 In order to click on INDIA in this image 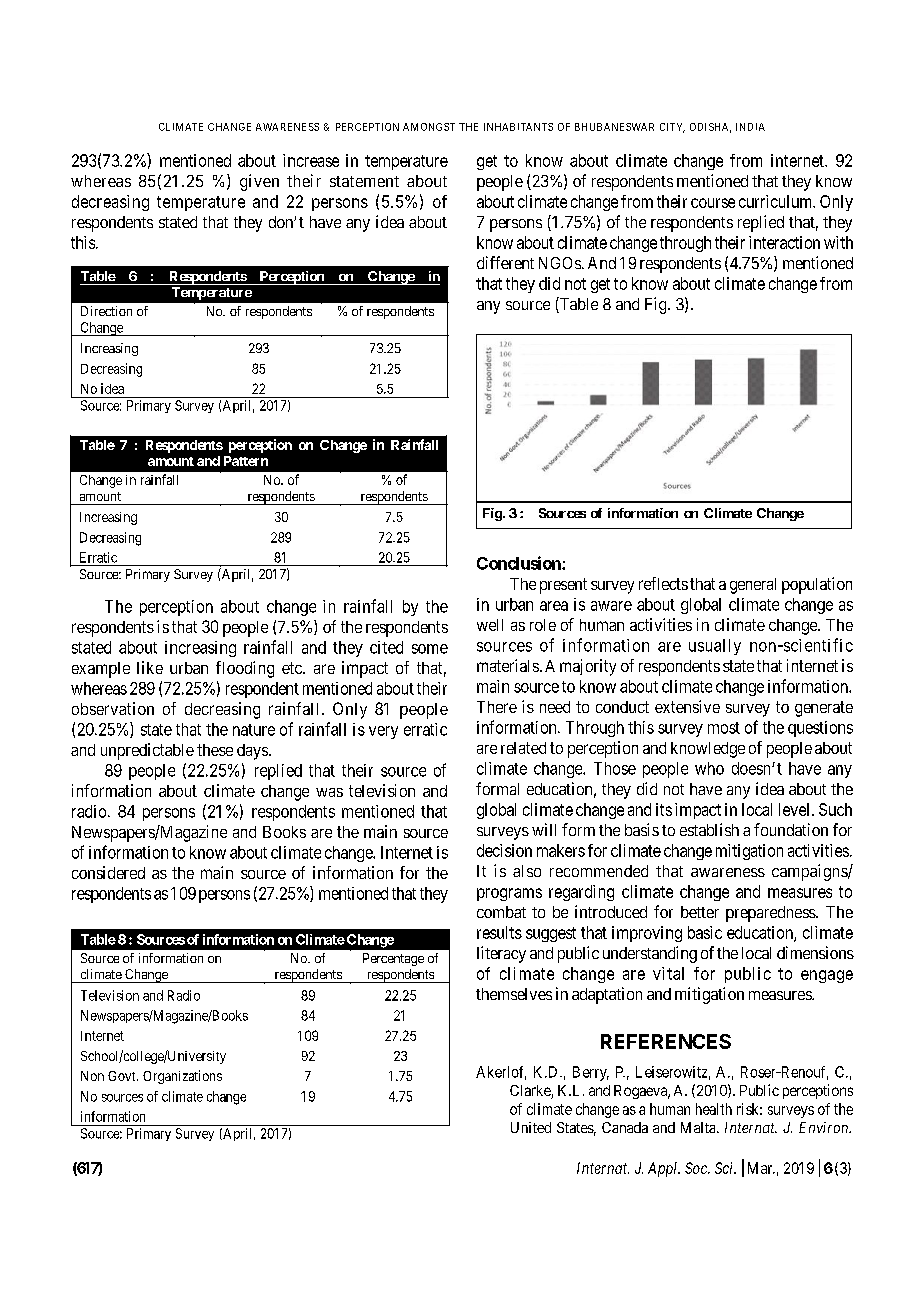, I will do `click(750, 127)`.
